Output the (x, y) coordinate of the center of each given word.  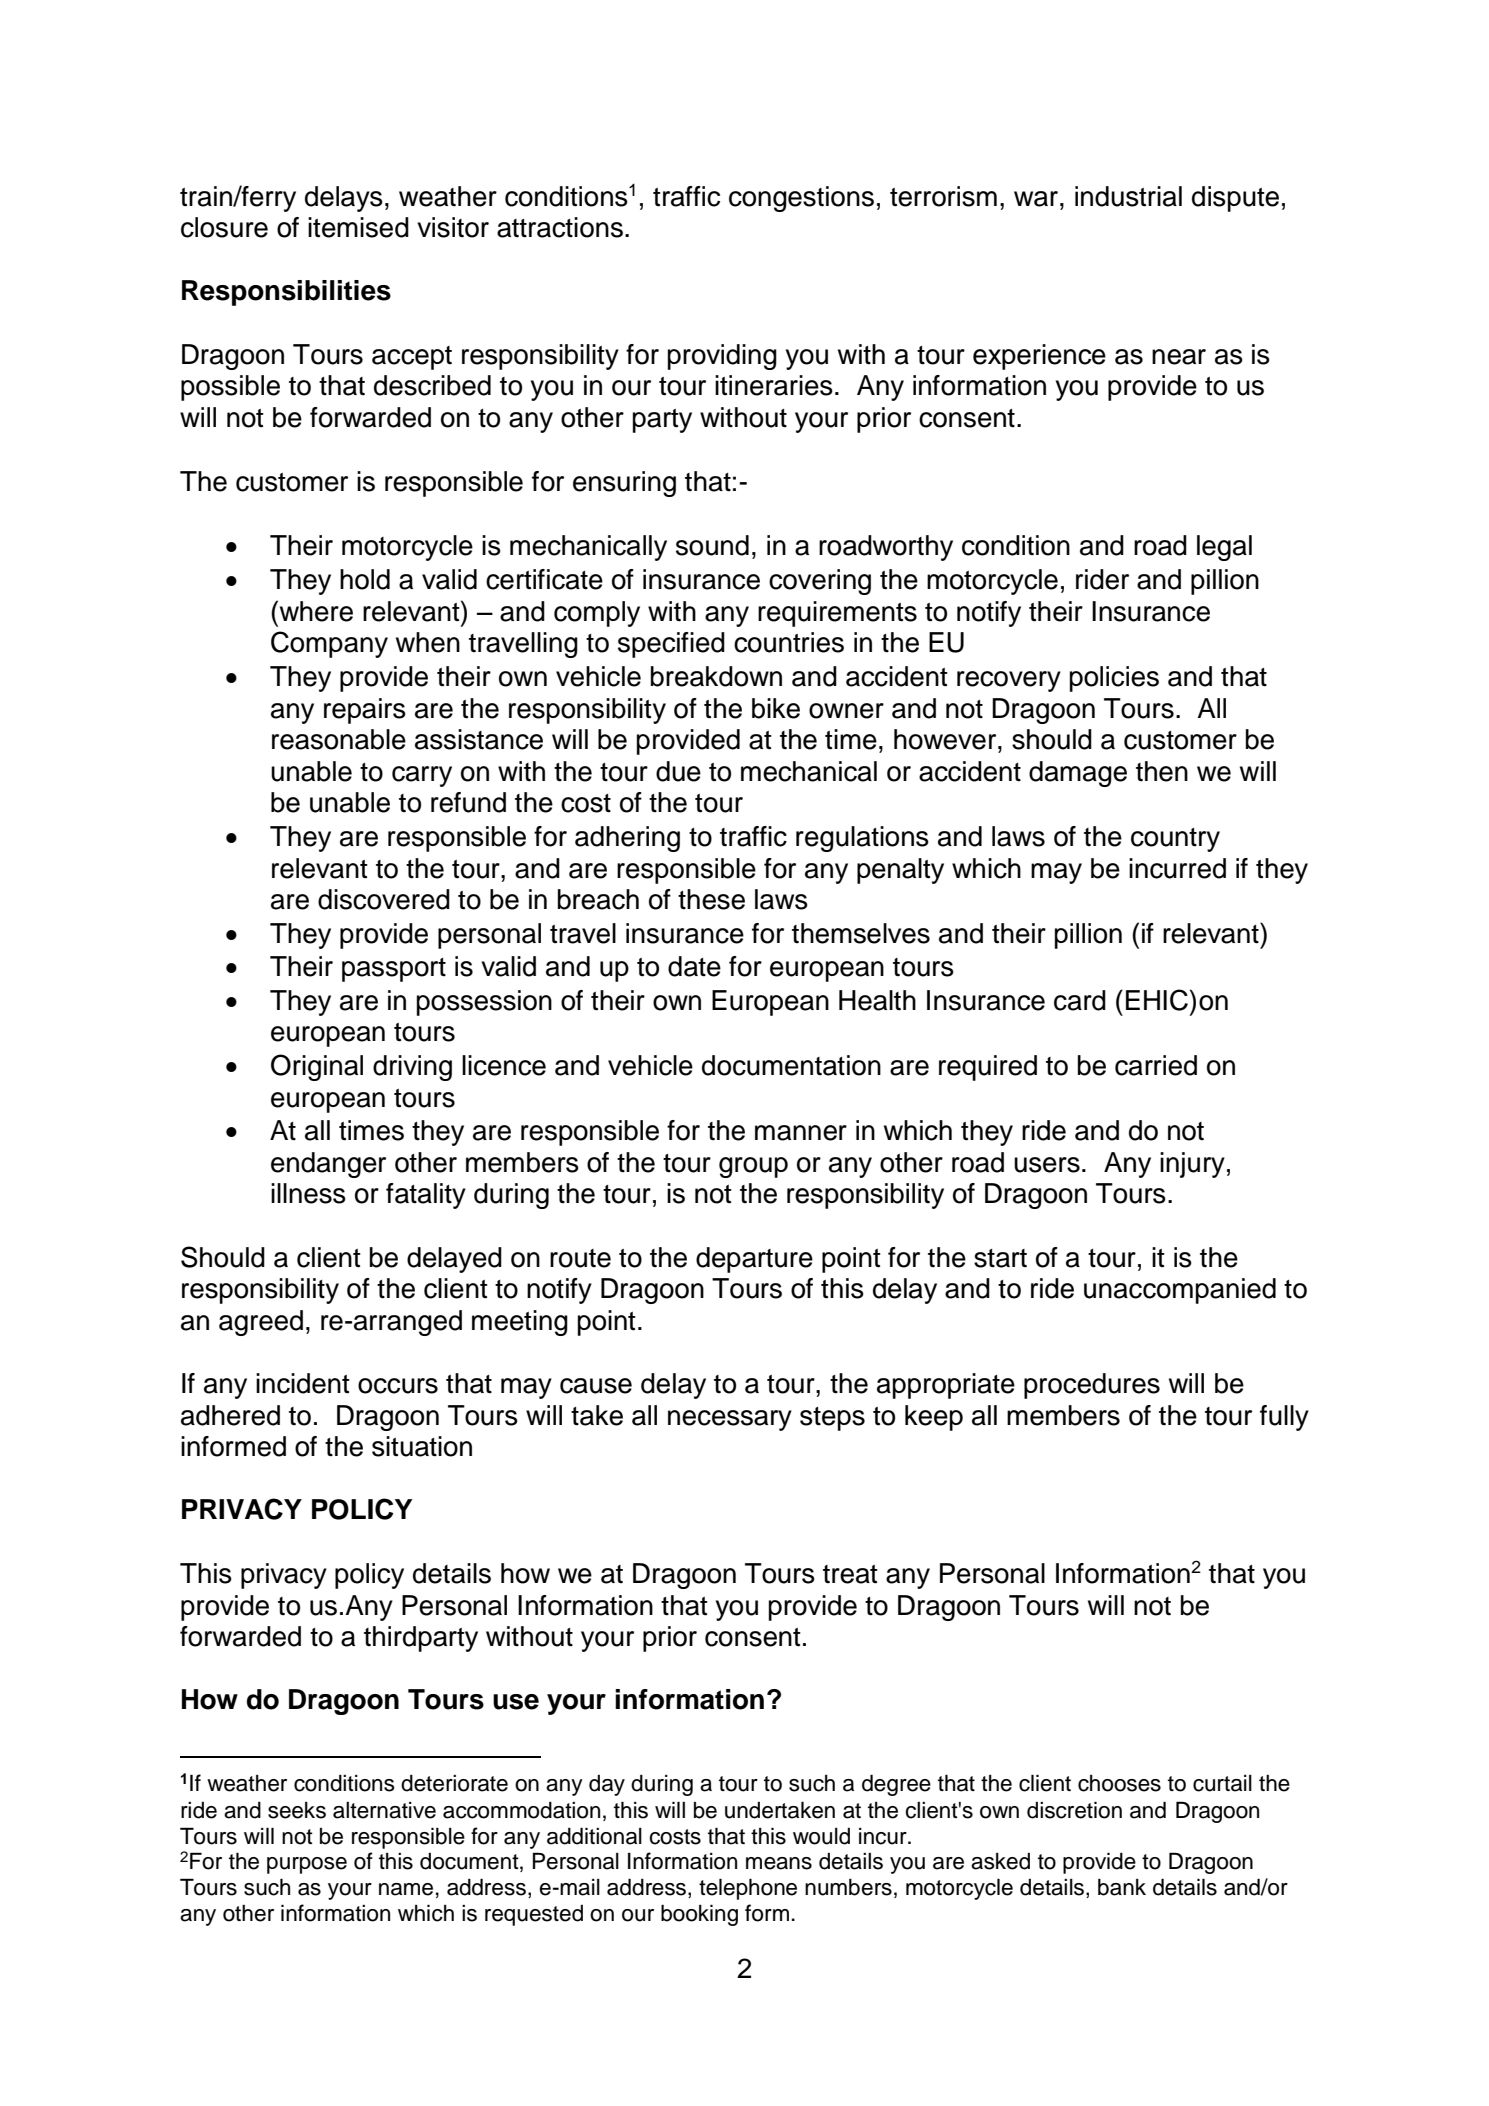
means (779, 1863)
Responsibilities (286, 293)
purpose (307, 1865)
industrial (1128, 196)
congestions (801, 199)
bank (1122, 1887)
